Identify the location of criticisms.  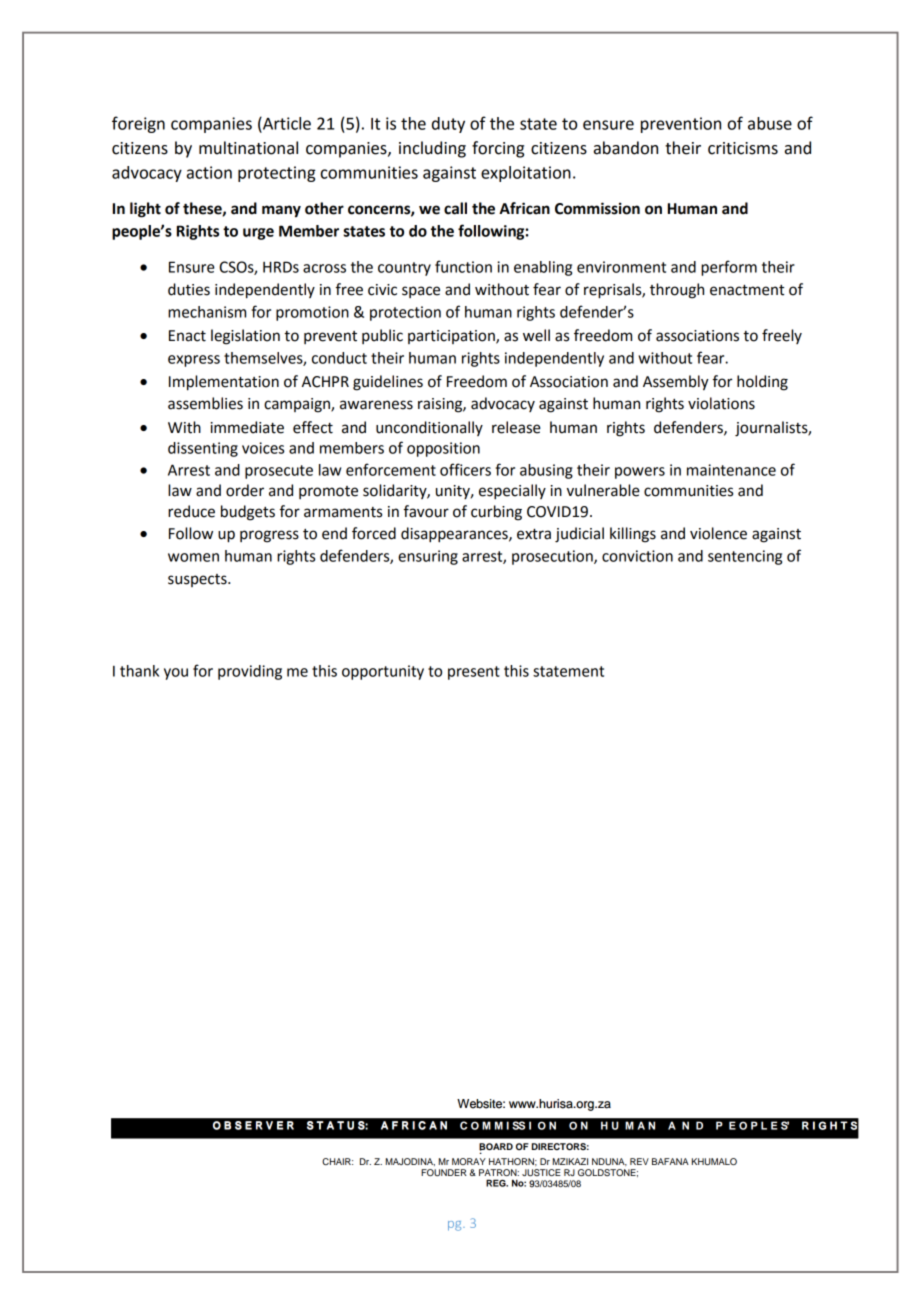
(743, 148).
